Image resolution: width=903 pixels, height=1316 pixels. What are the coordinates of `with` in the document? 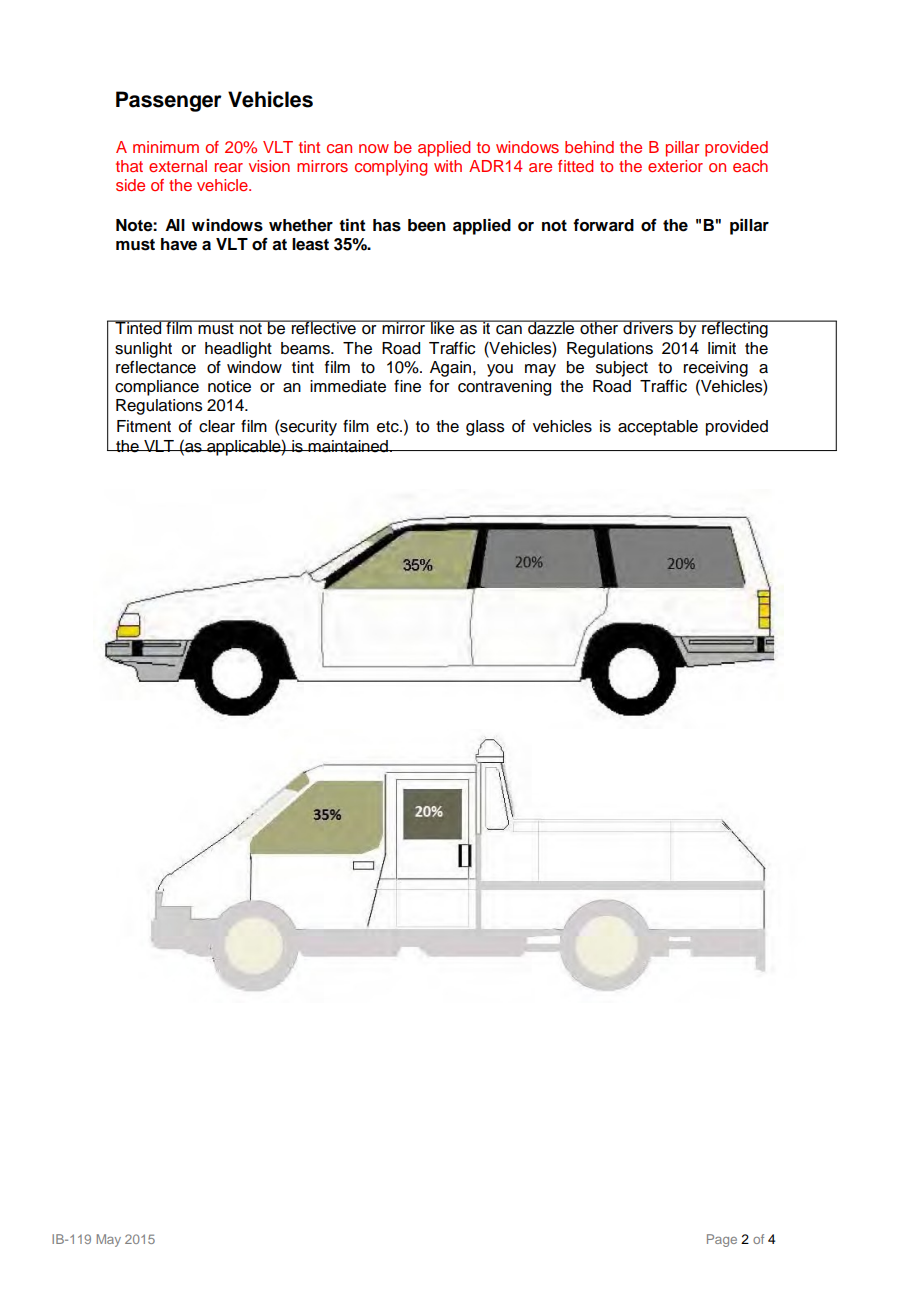 It's located at (448, 166).
